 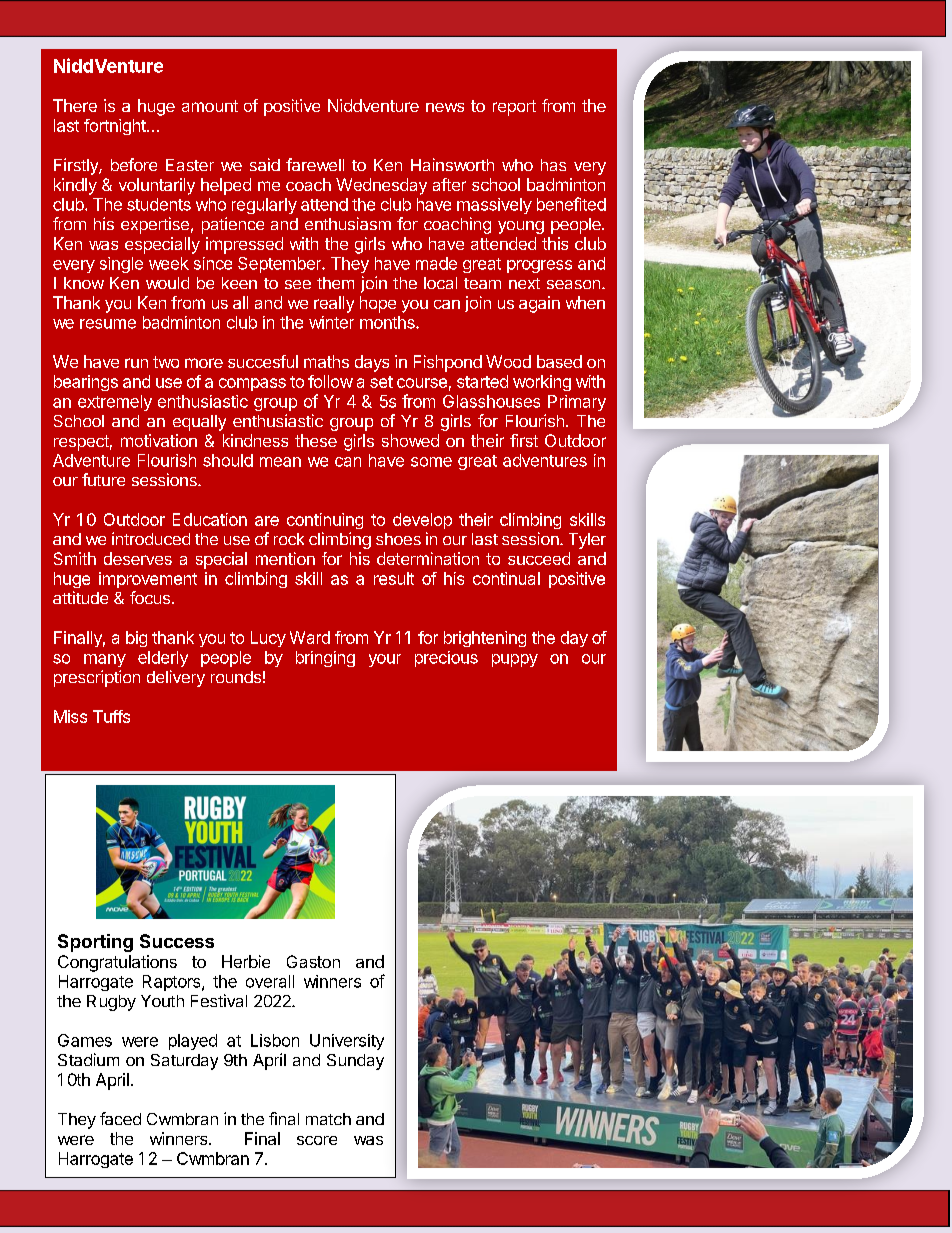 What do you see at coordinates (116, 127) in the image?
I see `fortnight` at bounding box center [116, 127].
